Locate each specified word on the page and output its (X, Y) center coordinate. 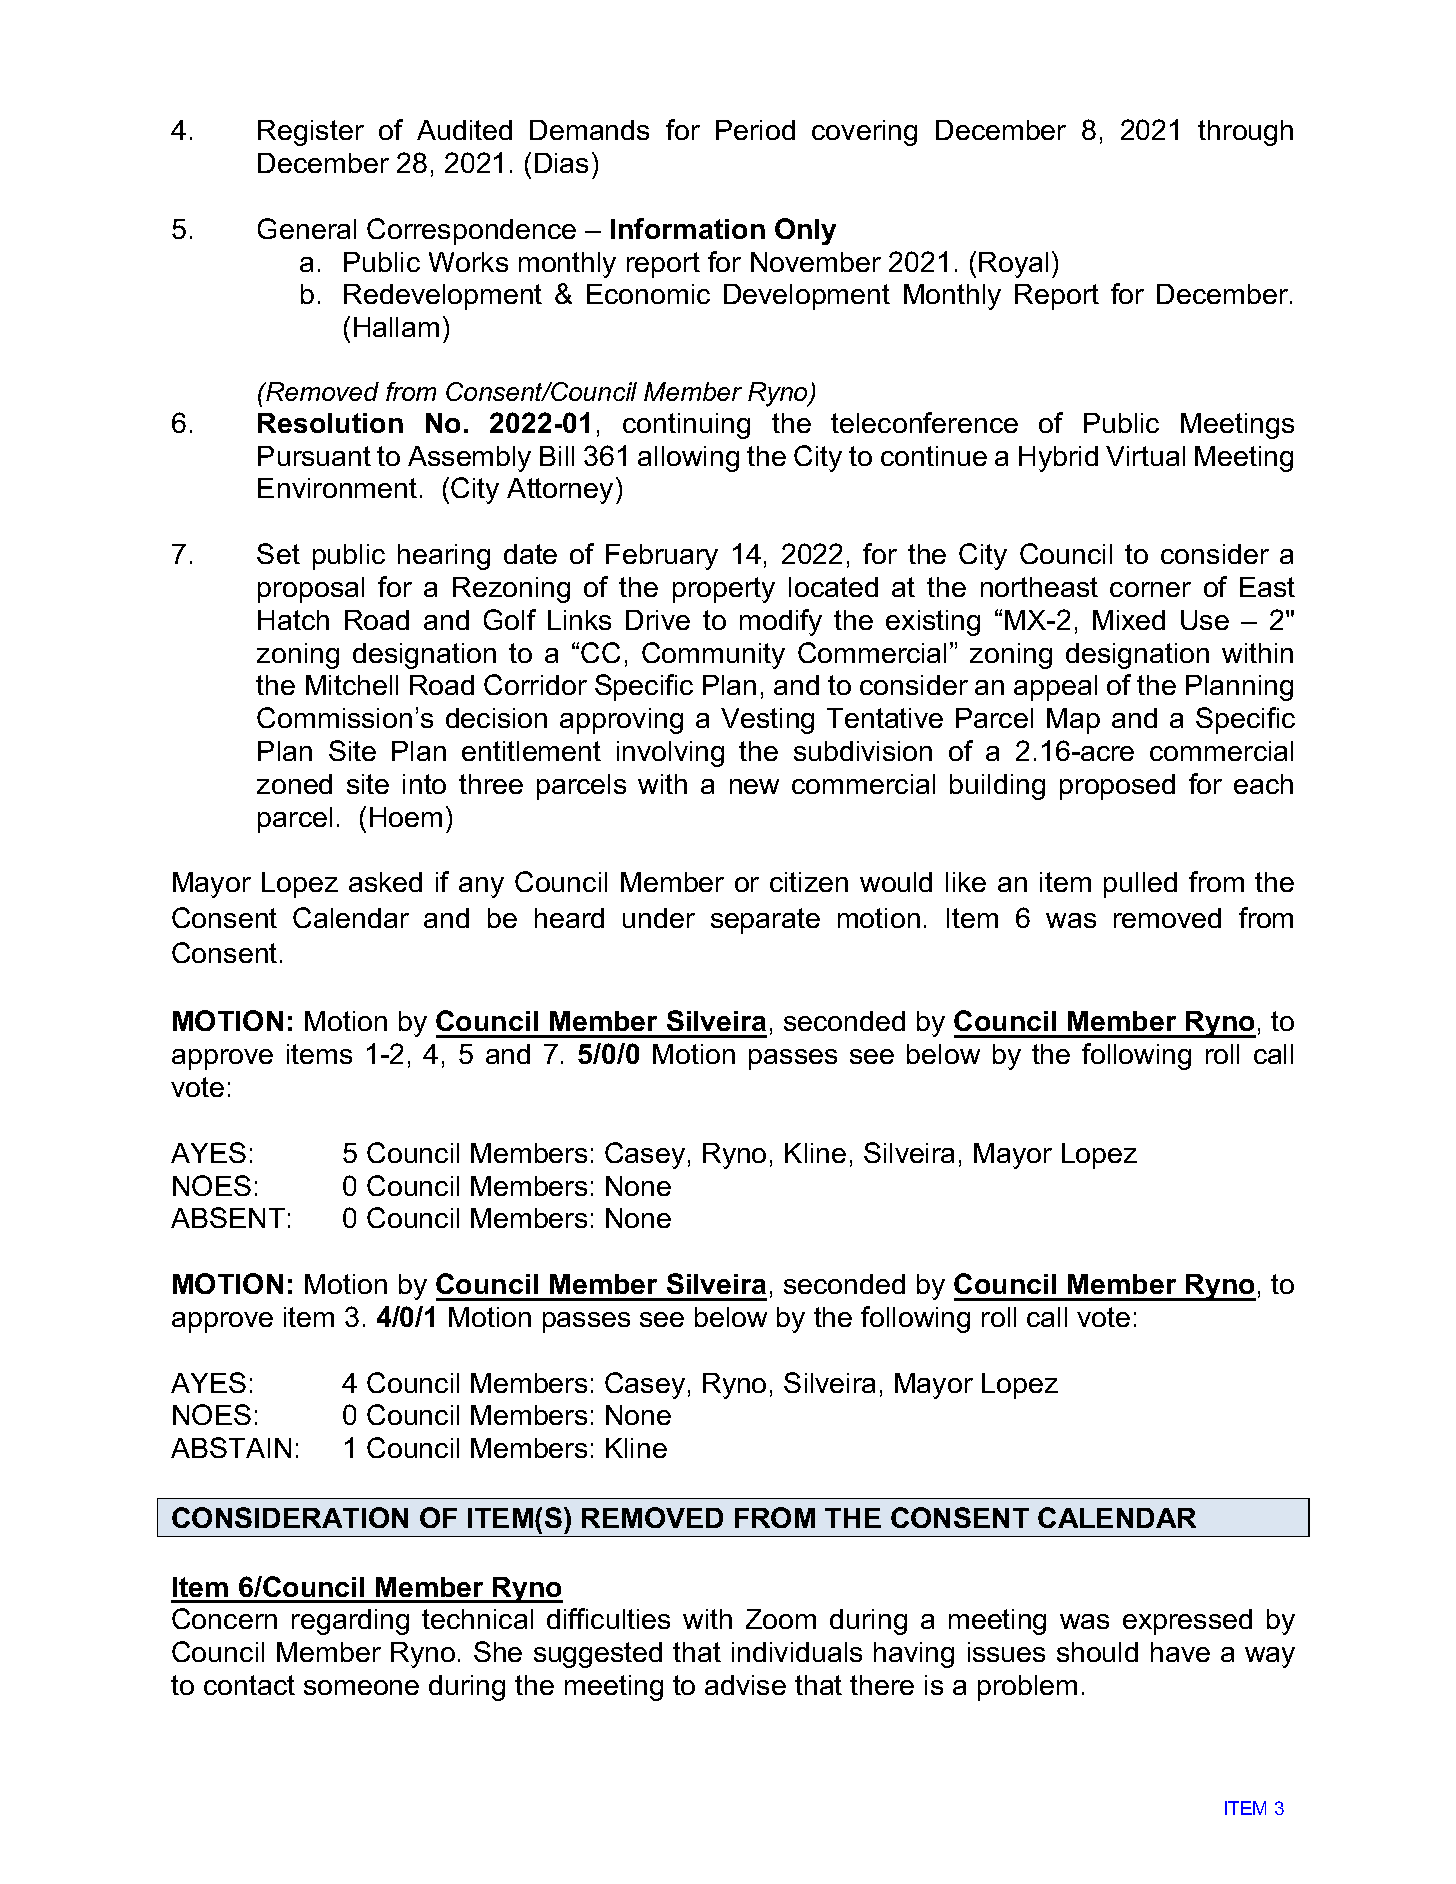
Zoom (781, 1619)
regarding (350, 1622)
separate (765, 921)
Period (755, 130)
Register (311, 133)
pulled (1140, 885)
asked (385, 882)
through (1245, 133)
